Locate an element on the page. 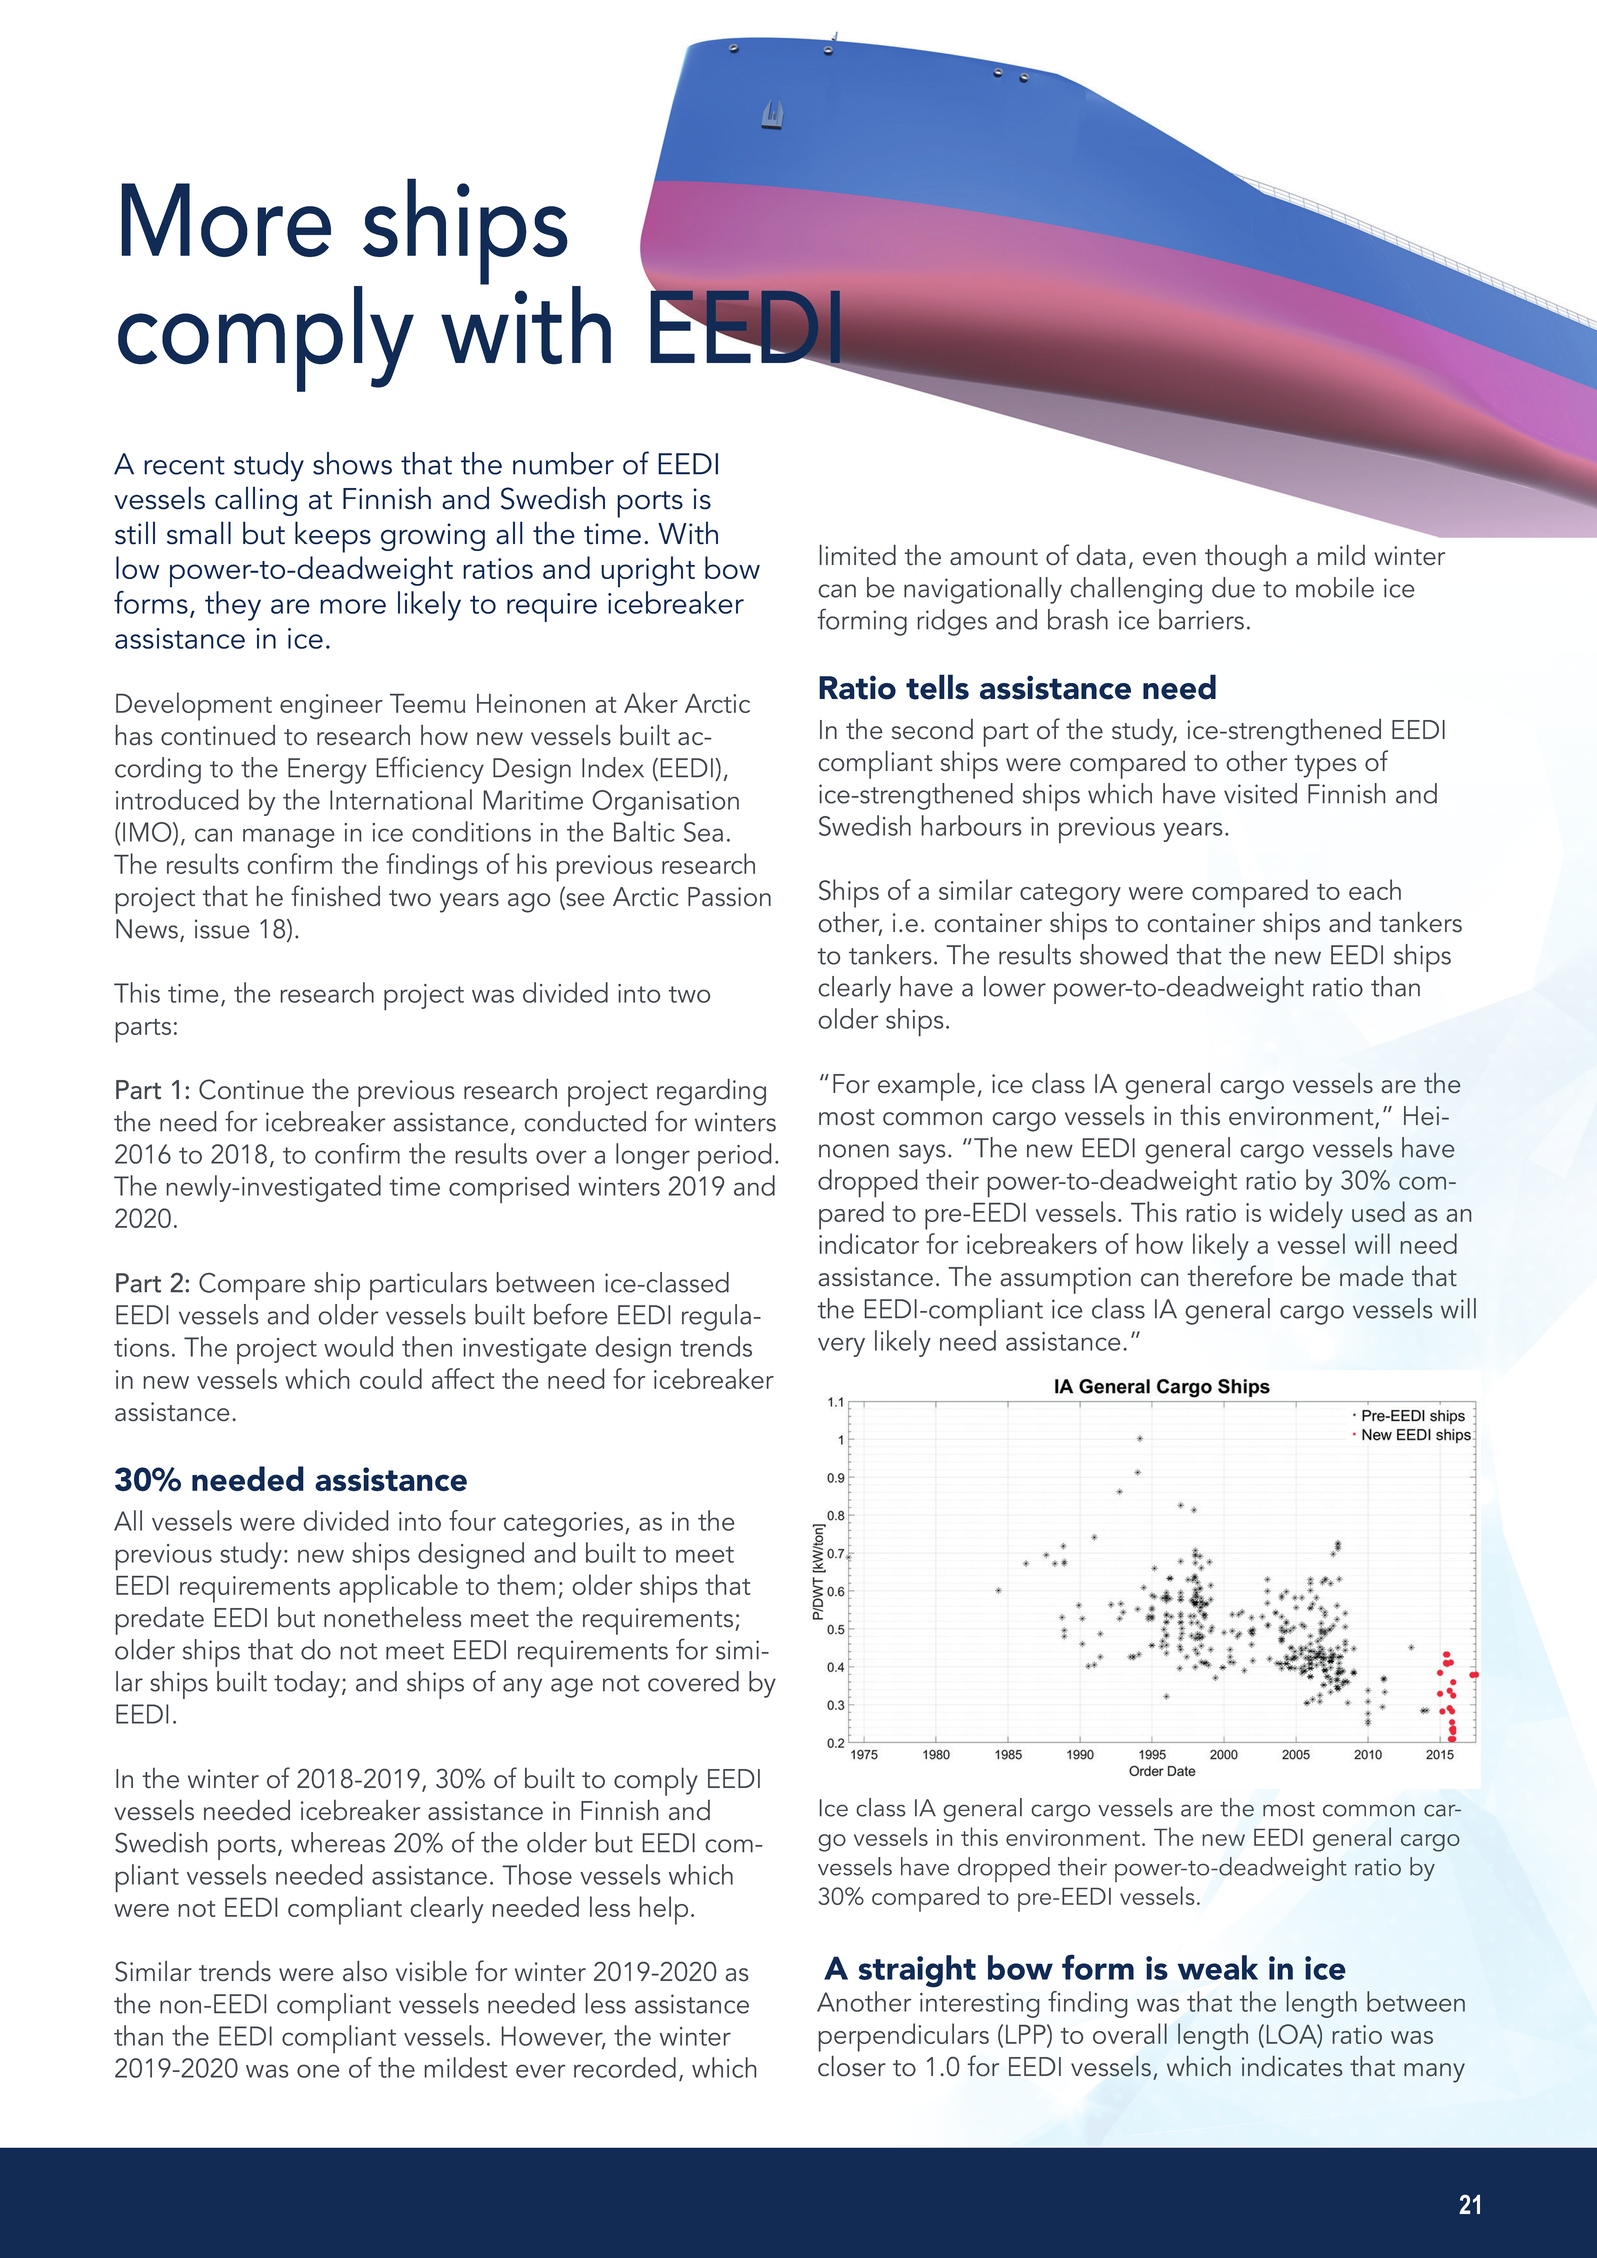 The height and width of the image is (2258, 1597). therefore is located at coordinates (1240, 1275).
